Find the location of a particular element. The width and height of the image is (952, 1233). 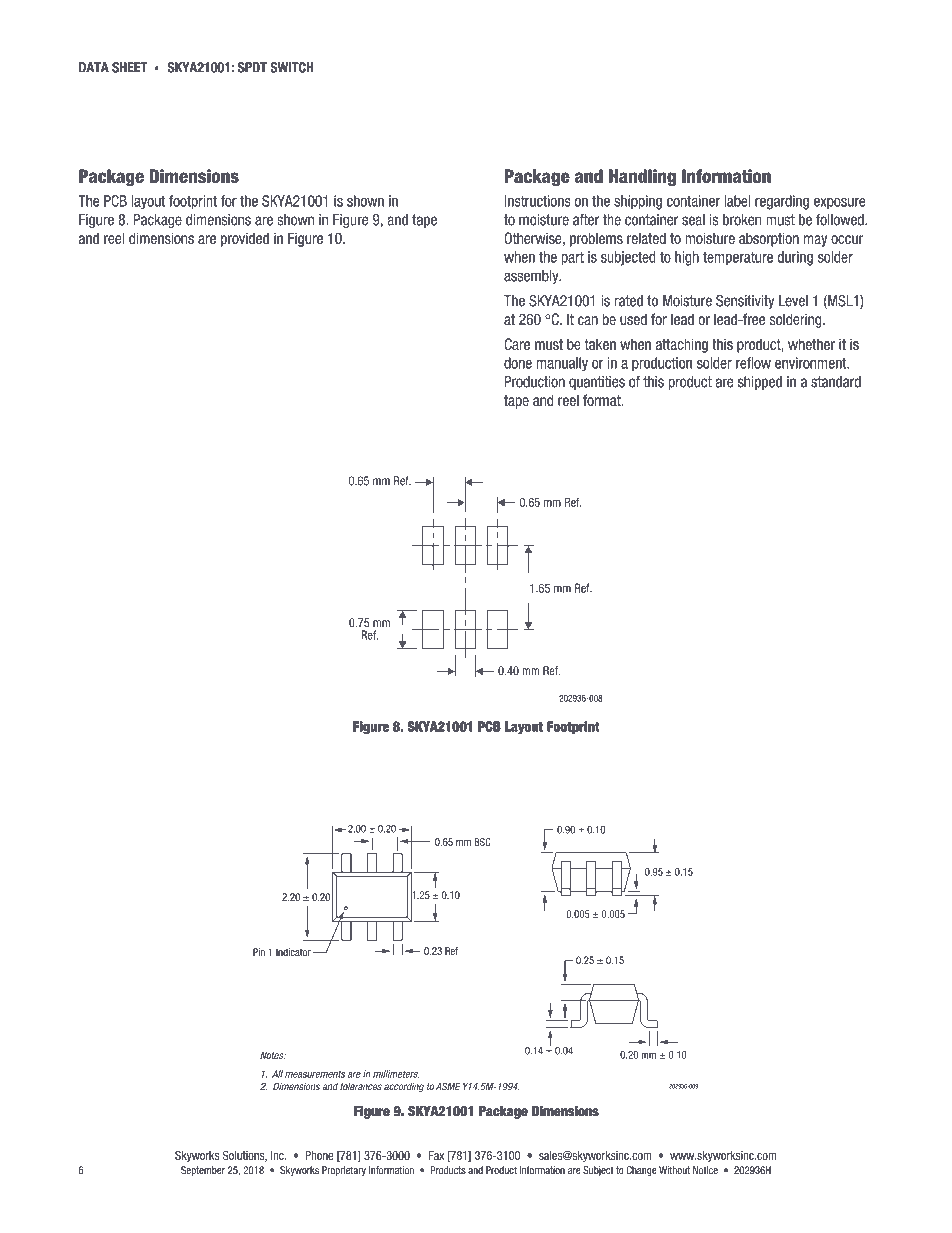

millimeters is located at coordinates (396, 1074).
